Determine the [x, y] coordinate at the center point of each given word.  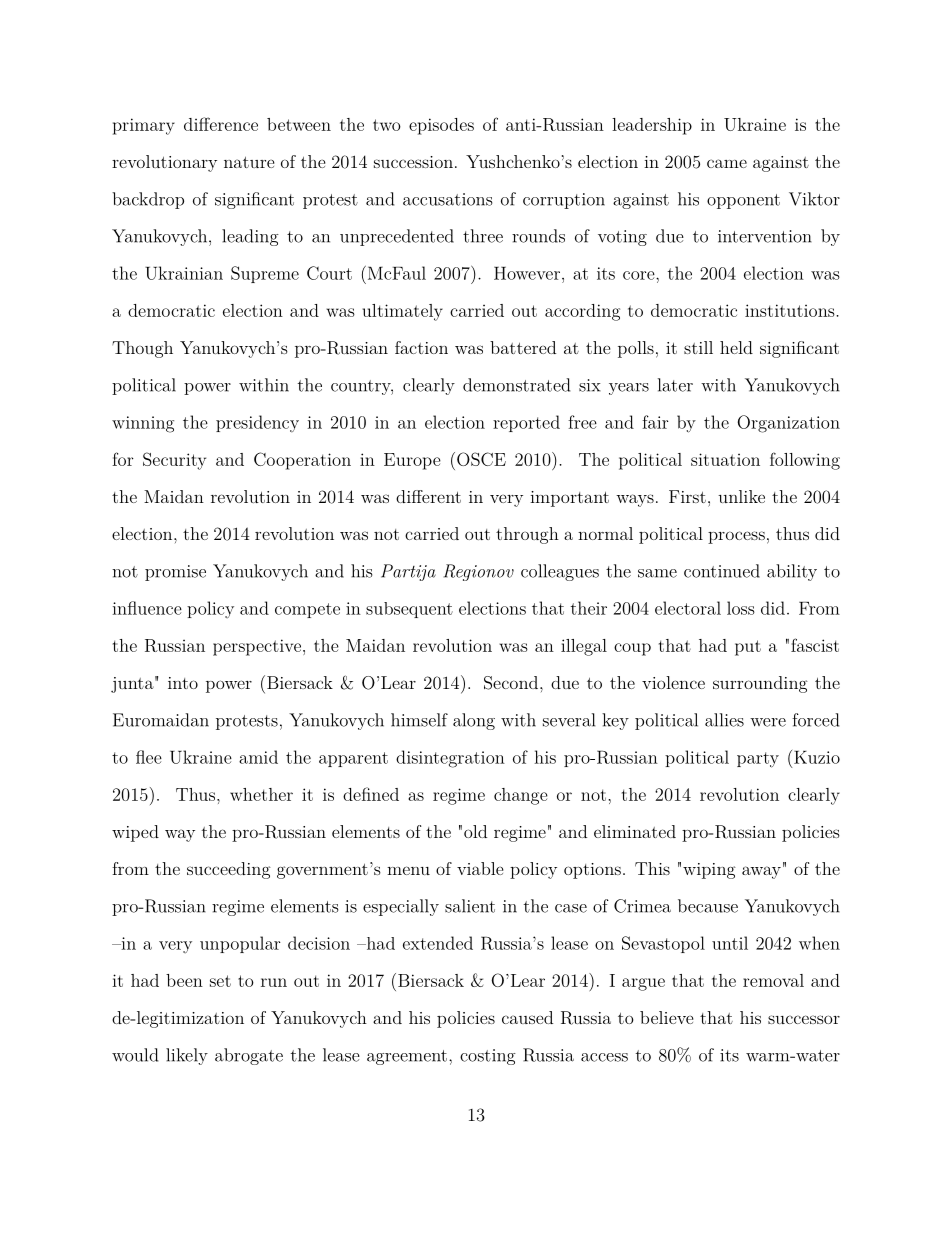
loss [741, 608]
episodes [441, 126]
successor [804, 1019]
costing [488, 1057]
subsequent [409, 610]
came [727, 163]
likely [187, 1056]
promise [175, 573]
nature [249, 162]
